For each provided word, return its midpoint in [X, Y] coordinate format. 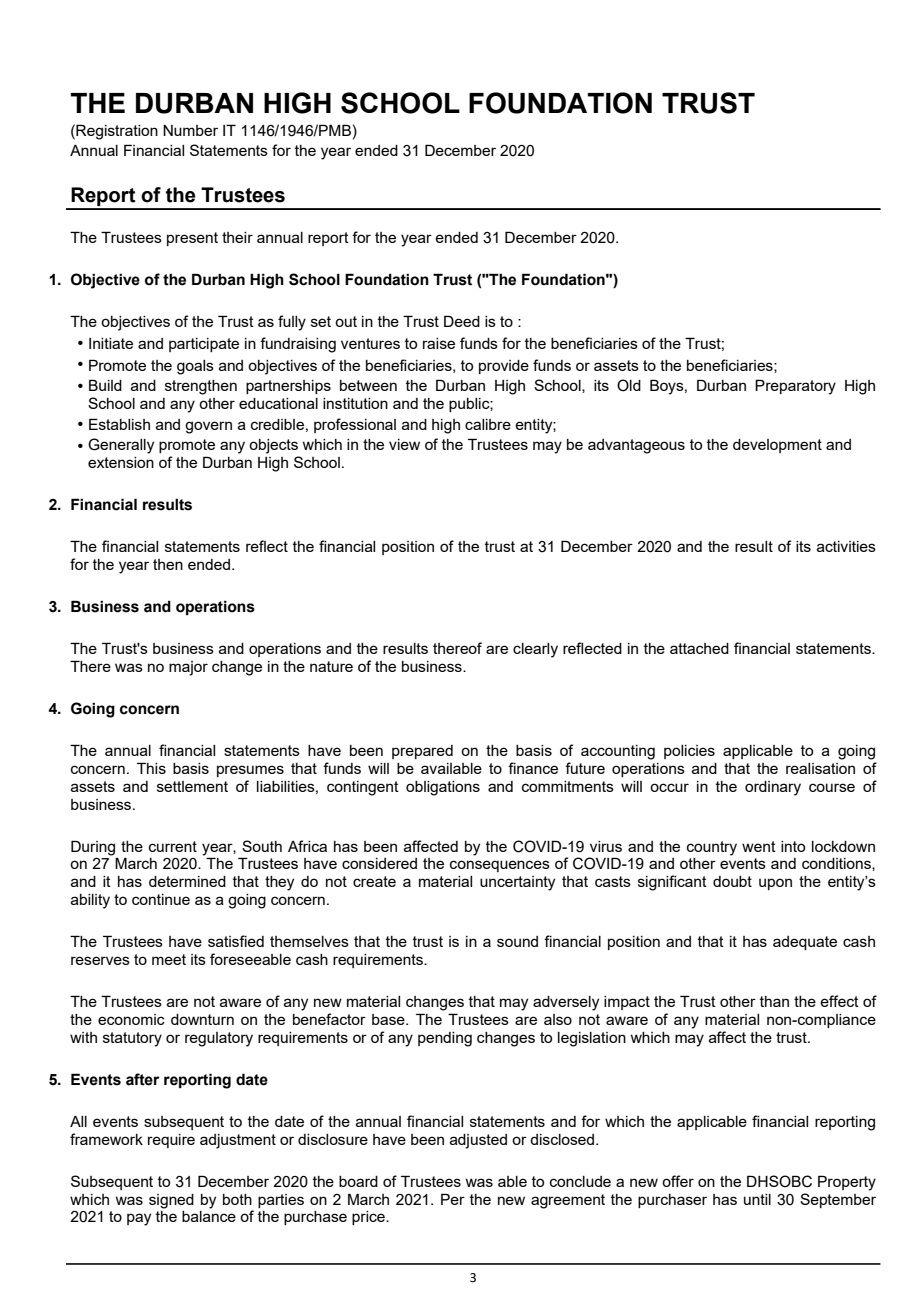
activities [846, 546]
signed [171, 1201]
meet [169, 959]
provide [504, 367]
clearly [535, 650]
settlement [192, 786]
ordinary [773, 788]
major [188, 668]
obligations [443, 788]
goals [195, 367]
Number [190, 130]
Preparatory [795, 387]
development [777, 446]
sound [517, 941]
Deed [462, 321]
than [774, 1001]
